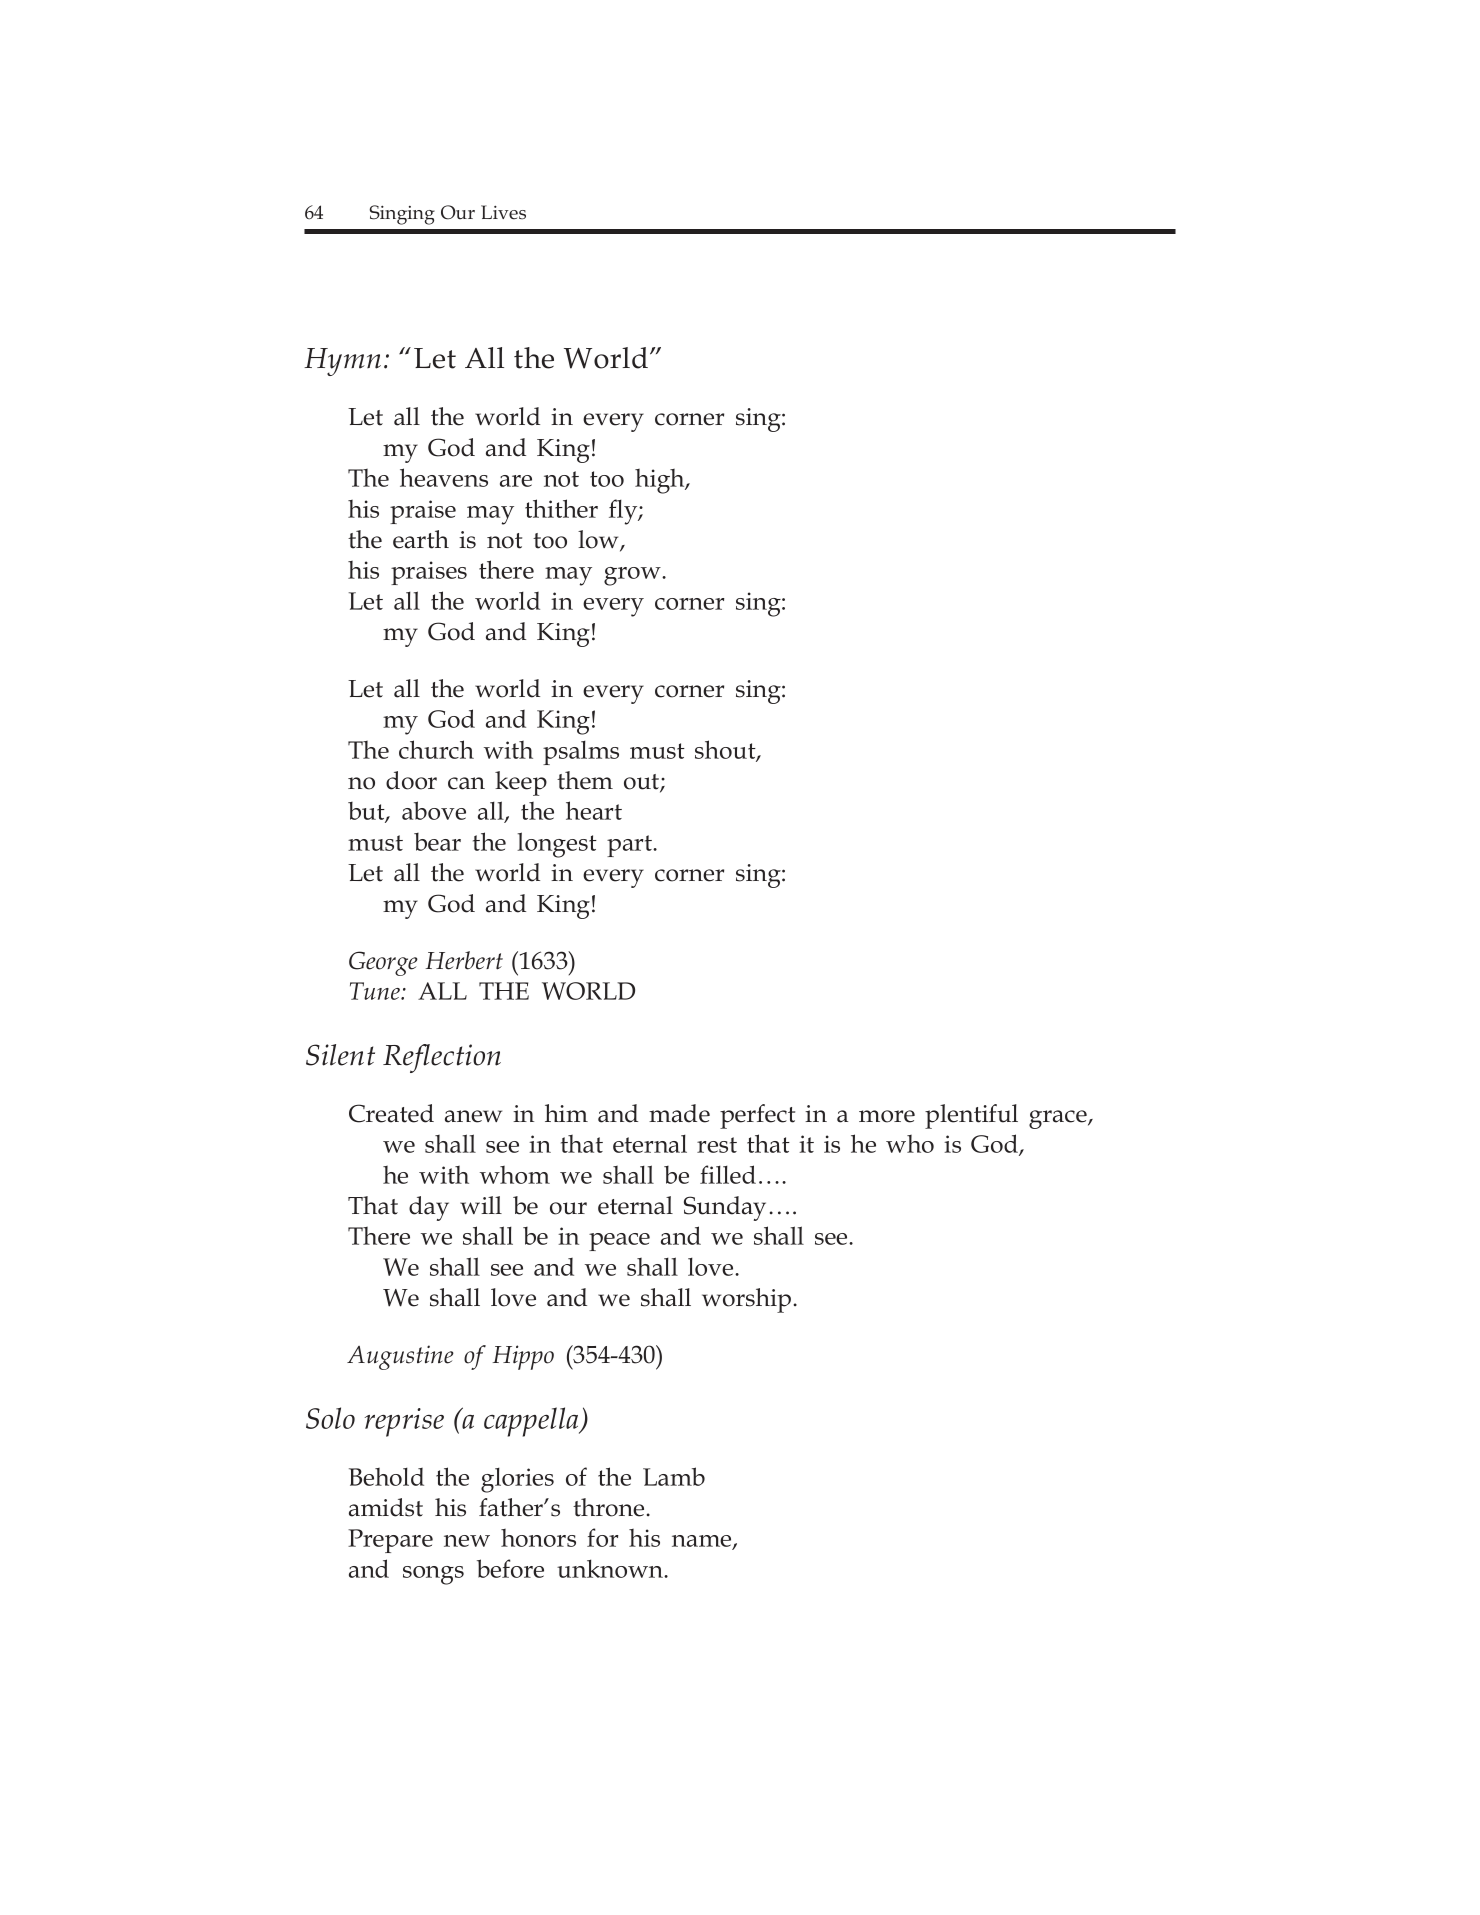 The width and height of the page is (1480, 1915). What do you see at coordinates (674, 1476) in the page?
I see `Lamb` at bounding box center [674, 1476].
